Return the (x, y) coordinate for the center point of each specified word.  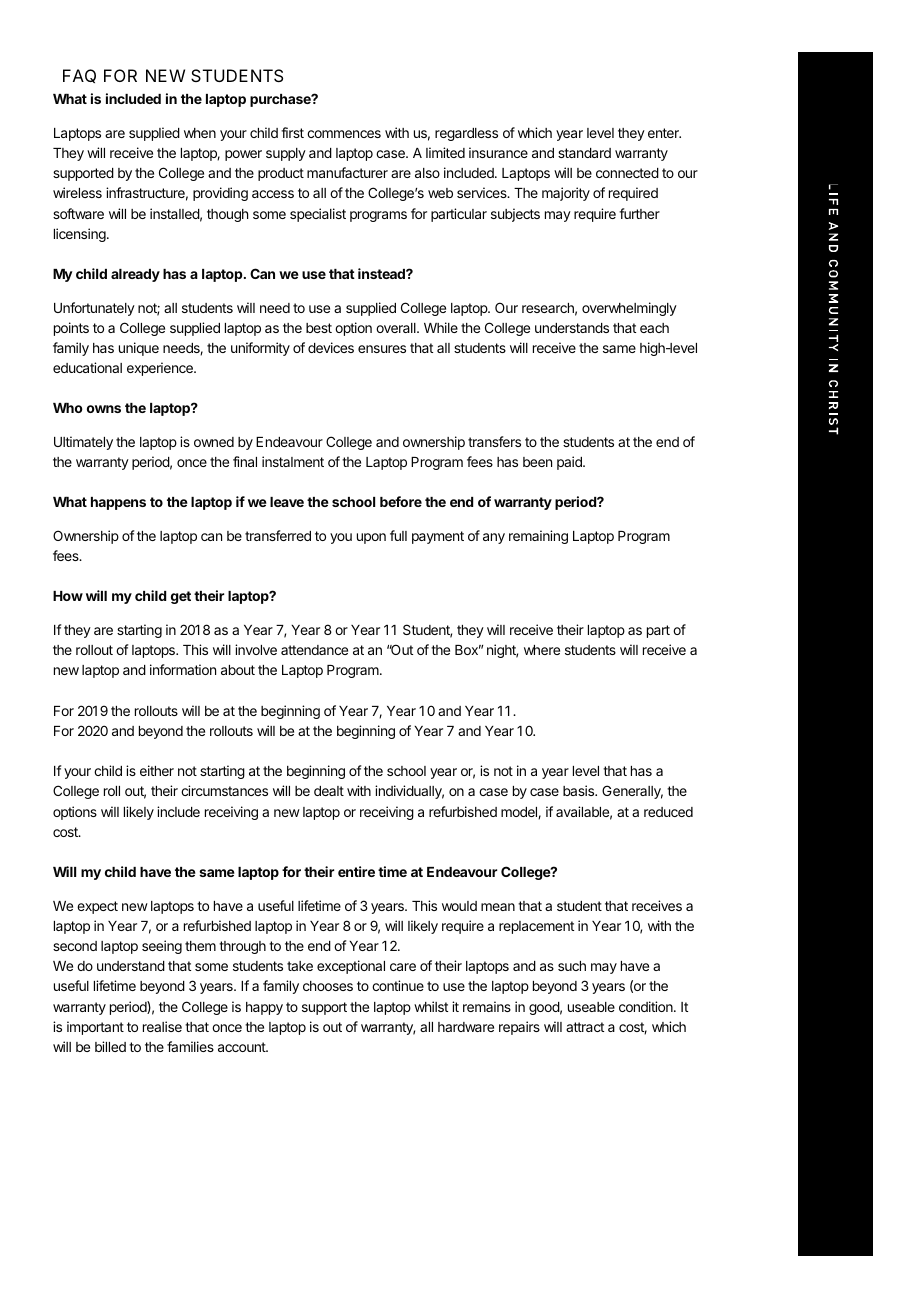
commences (344, 134)
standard (584, 153)
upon (371, 538)
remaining (538, 537)
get (181, 597)
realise (162, 1026)
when (200, 133)
